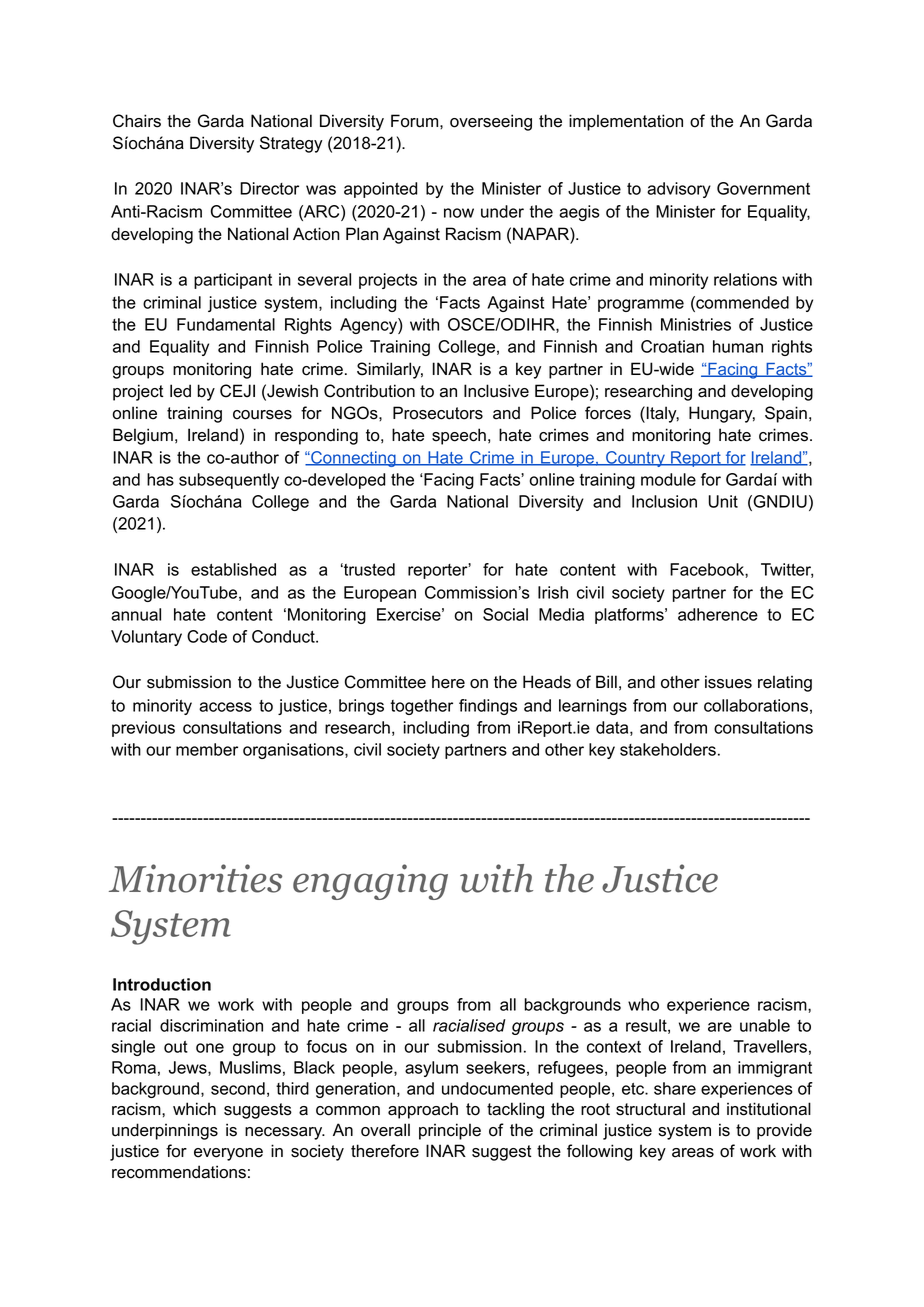 The height and width of the image is (1307, 924). Describe the element at coordinates (228, 1154) in the image. I see `everyone` at that location.
